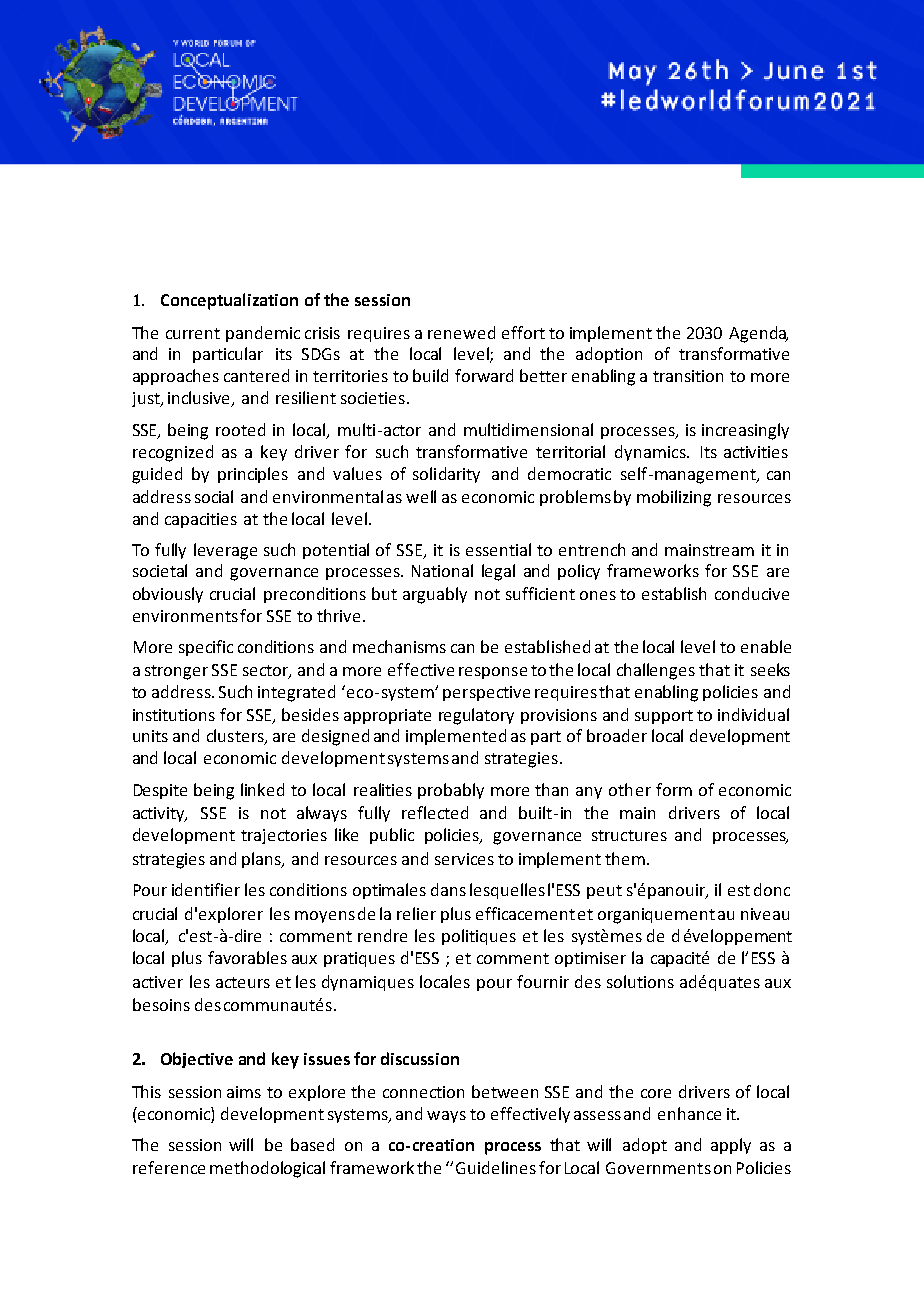  Describe the element at coordinates (193, 333) in the screenshot. I see `current` at that location.
